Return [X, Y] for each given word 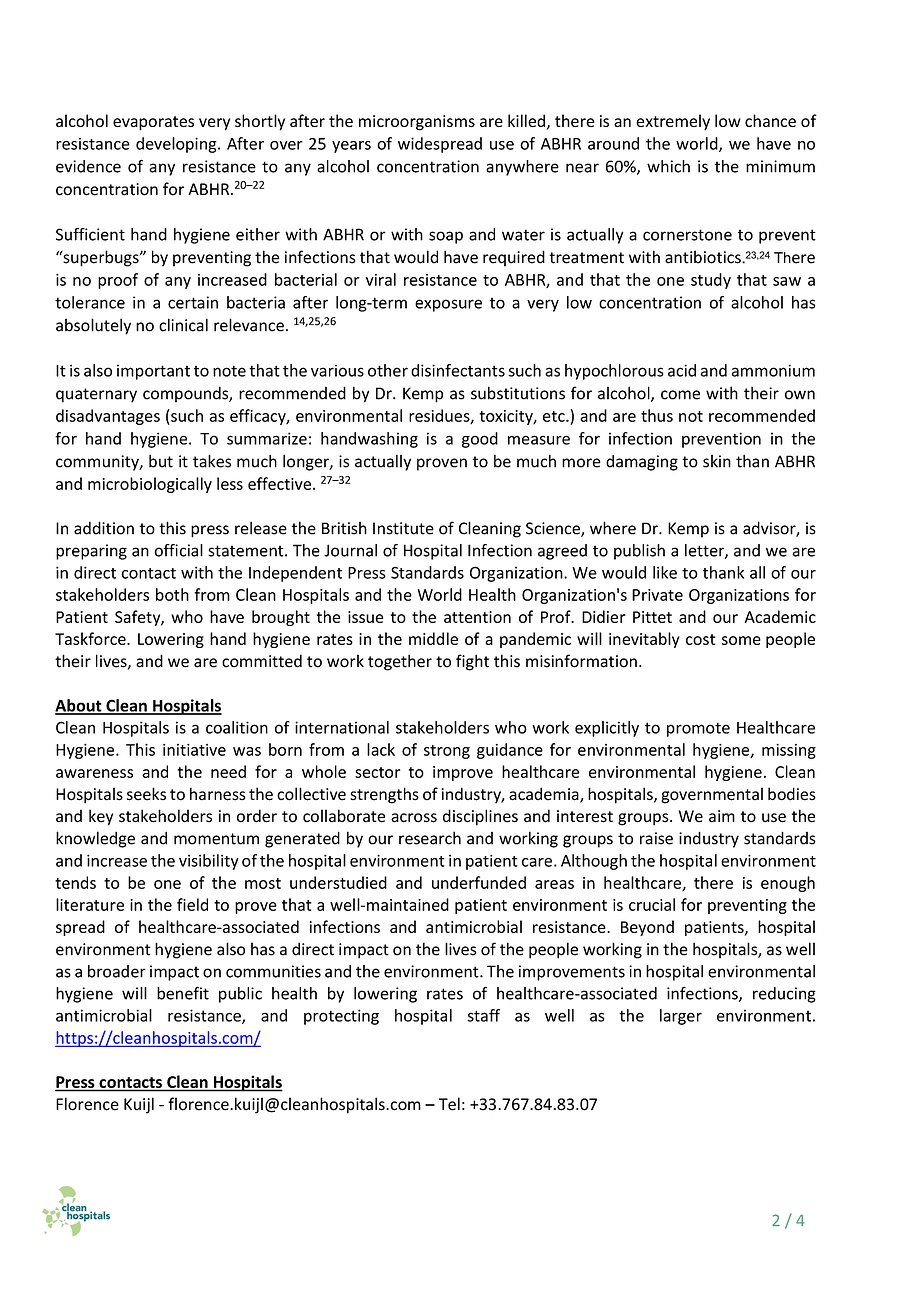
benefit [183, 993]
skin [717, 461]
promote [698, 729]
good [480, 440]
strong [447, 752]
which [668, 166]
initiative [194, 750]
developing [177, 145]
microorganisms [417, 123]
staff [483, 1015]
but [161, 461]
